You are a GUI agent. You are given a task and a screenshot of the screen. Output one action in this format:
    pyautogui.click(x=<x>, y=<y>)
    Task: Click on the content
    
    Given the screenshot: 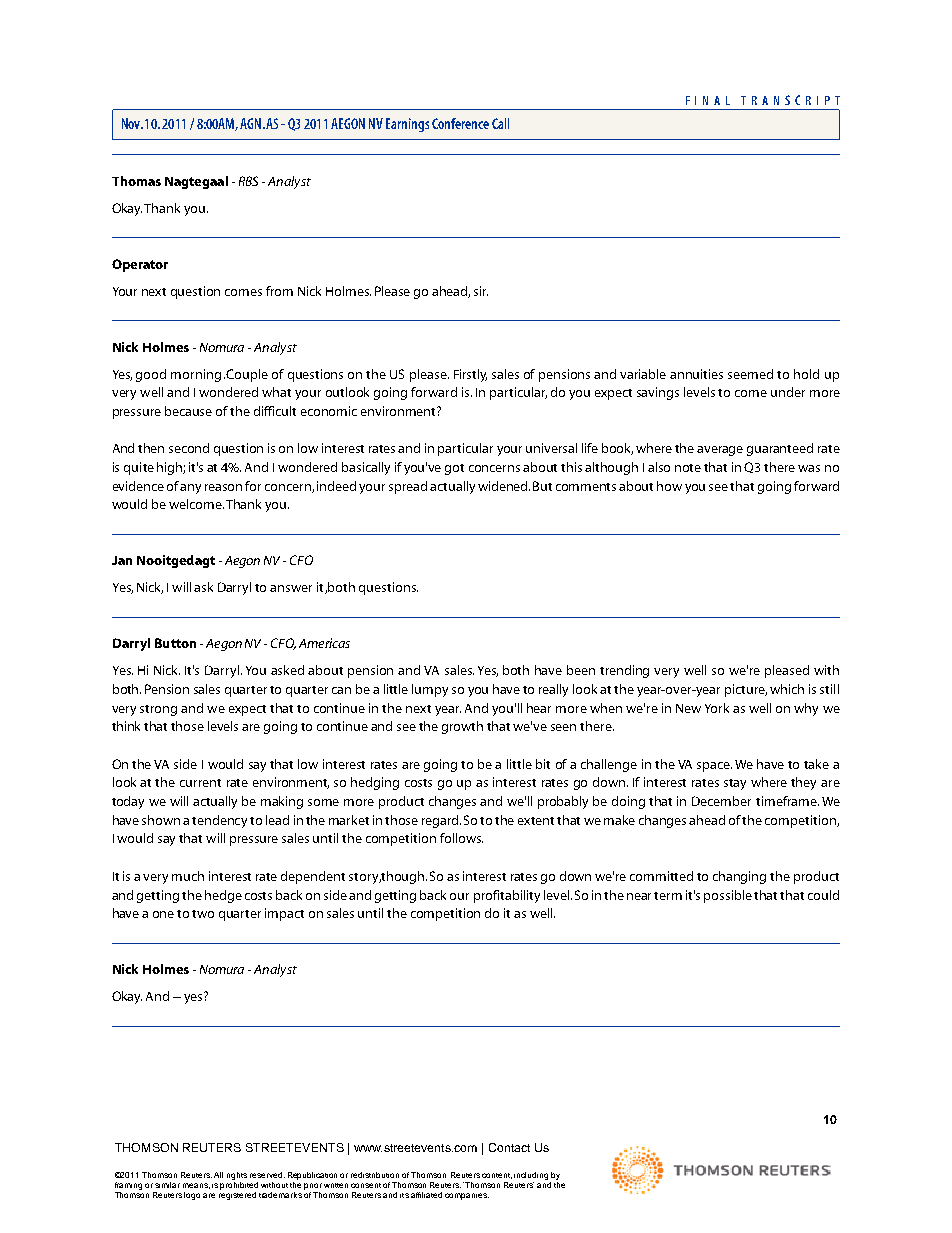 What is the action you would take?
    pyautogui.click(x=497, y=1176)
